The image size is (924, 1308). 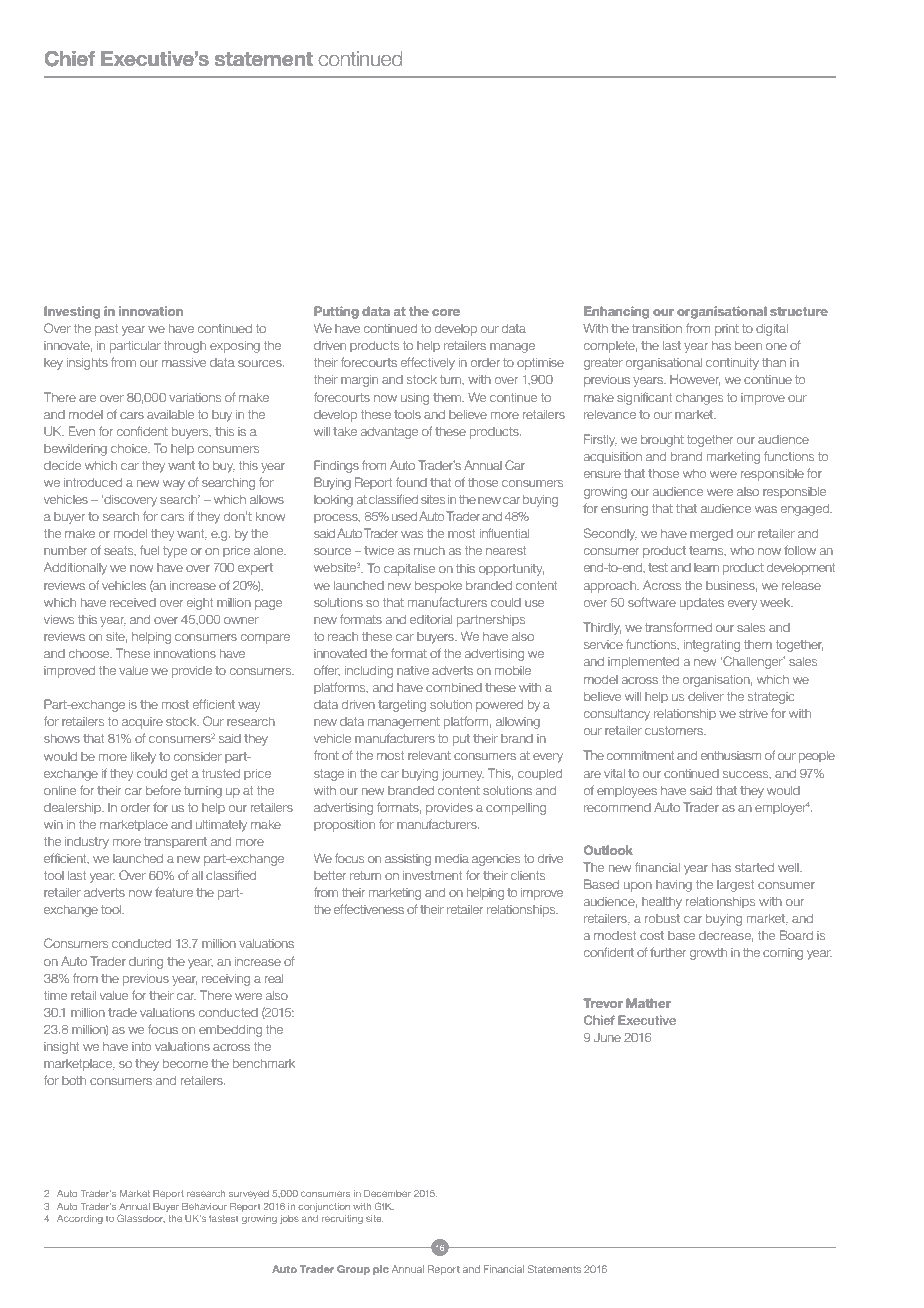 I want to click on before, so click(x=163, y=790).
